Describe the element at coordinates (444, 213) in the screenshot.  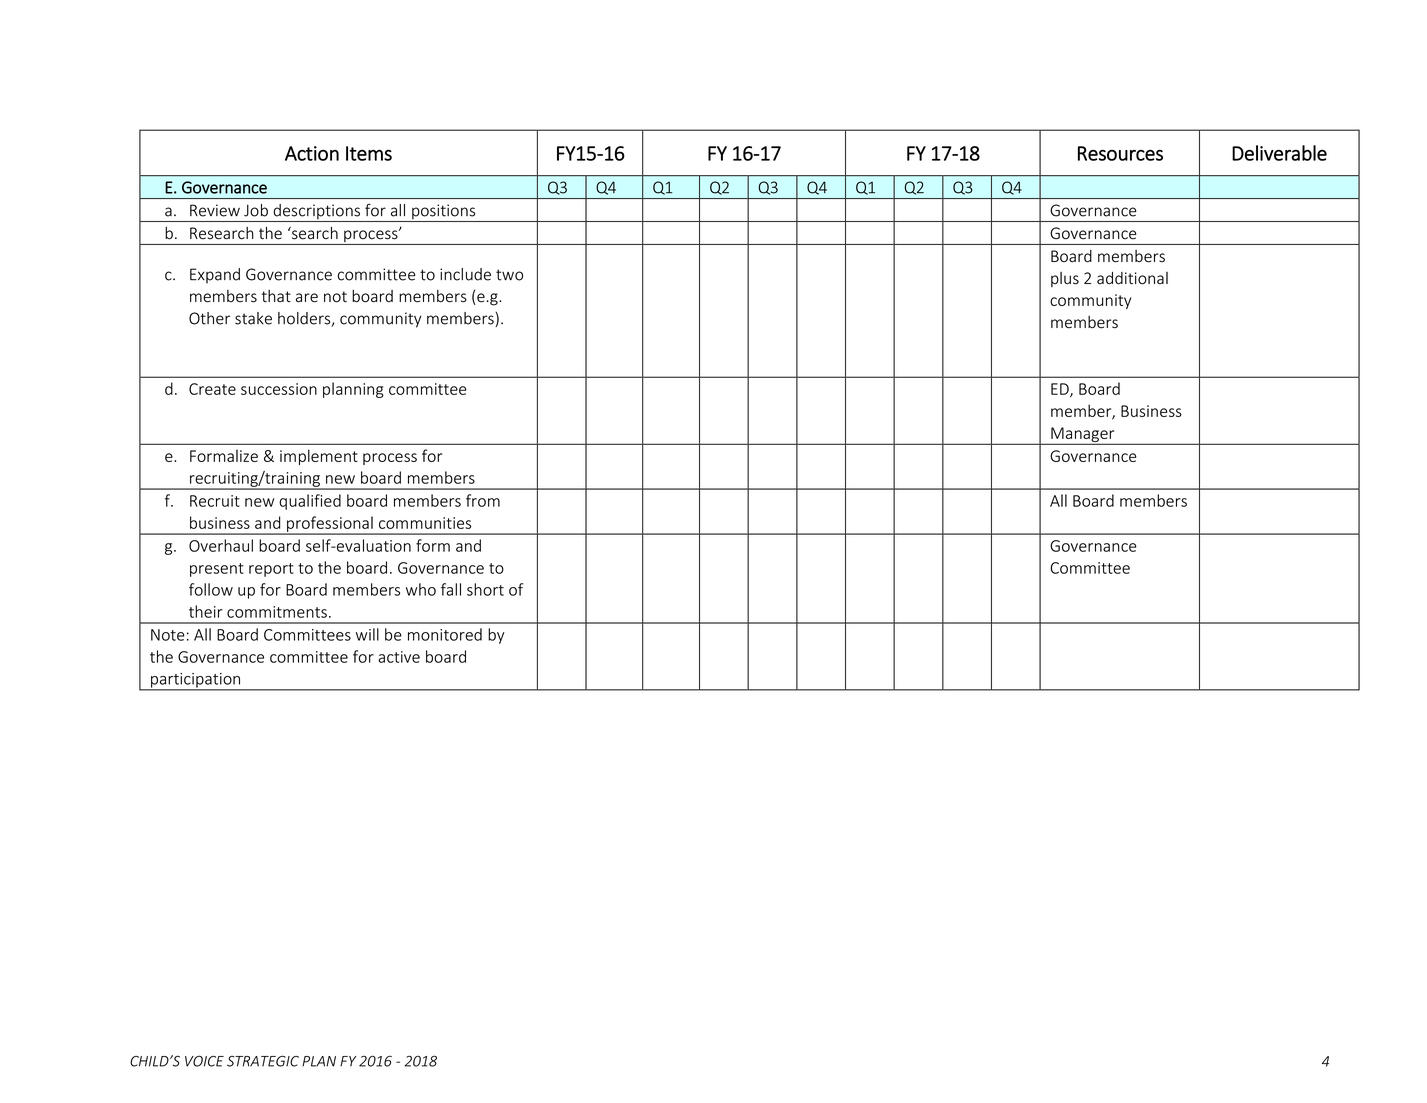
I see `positions` at that location.
